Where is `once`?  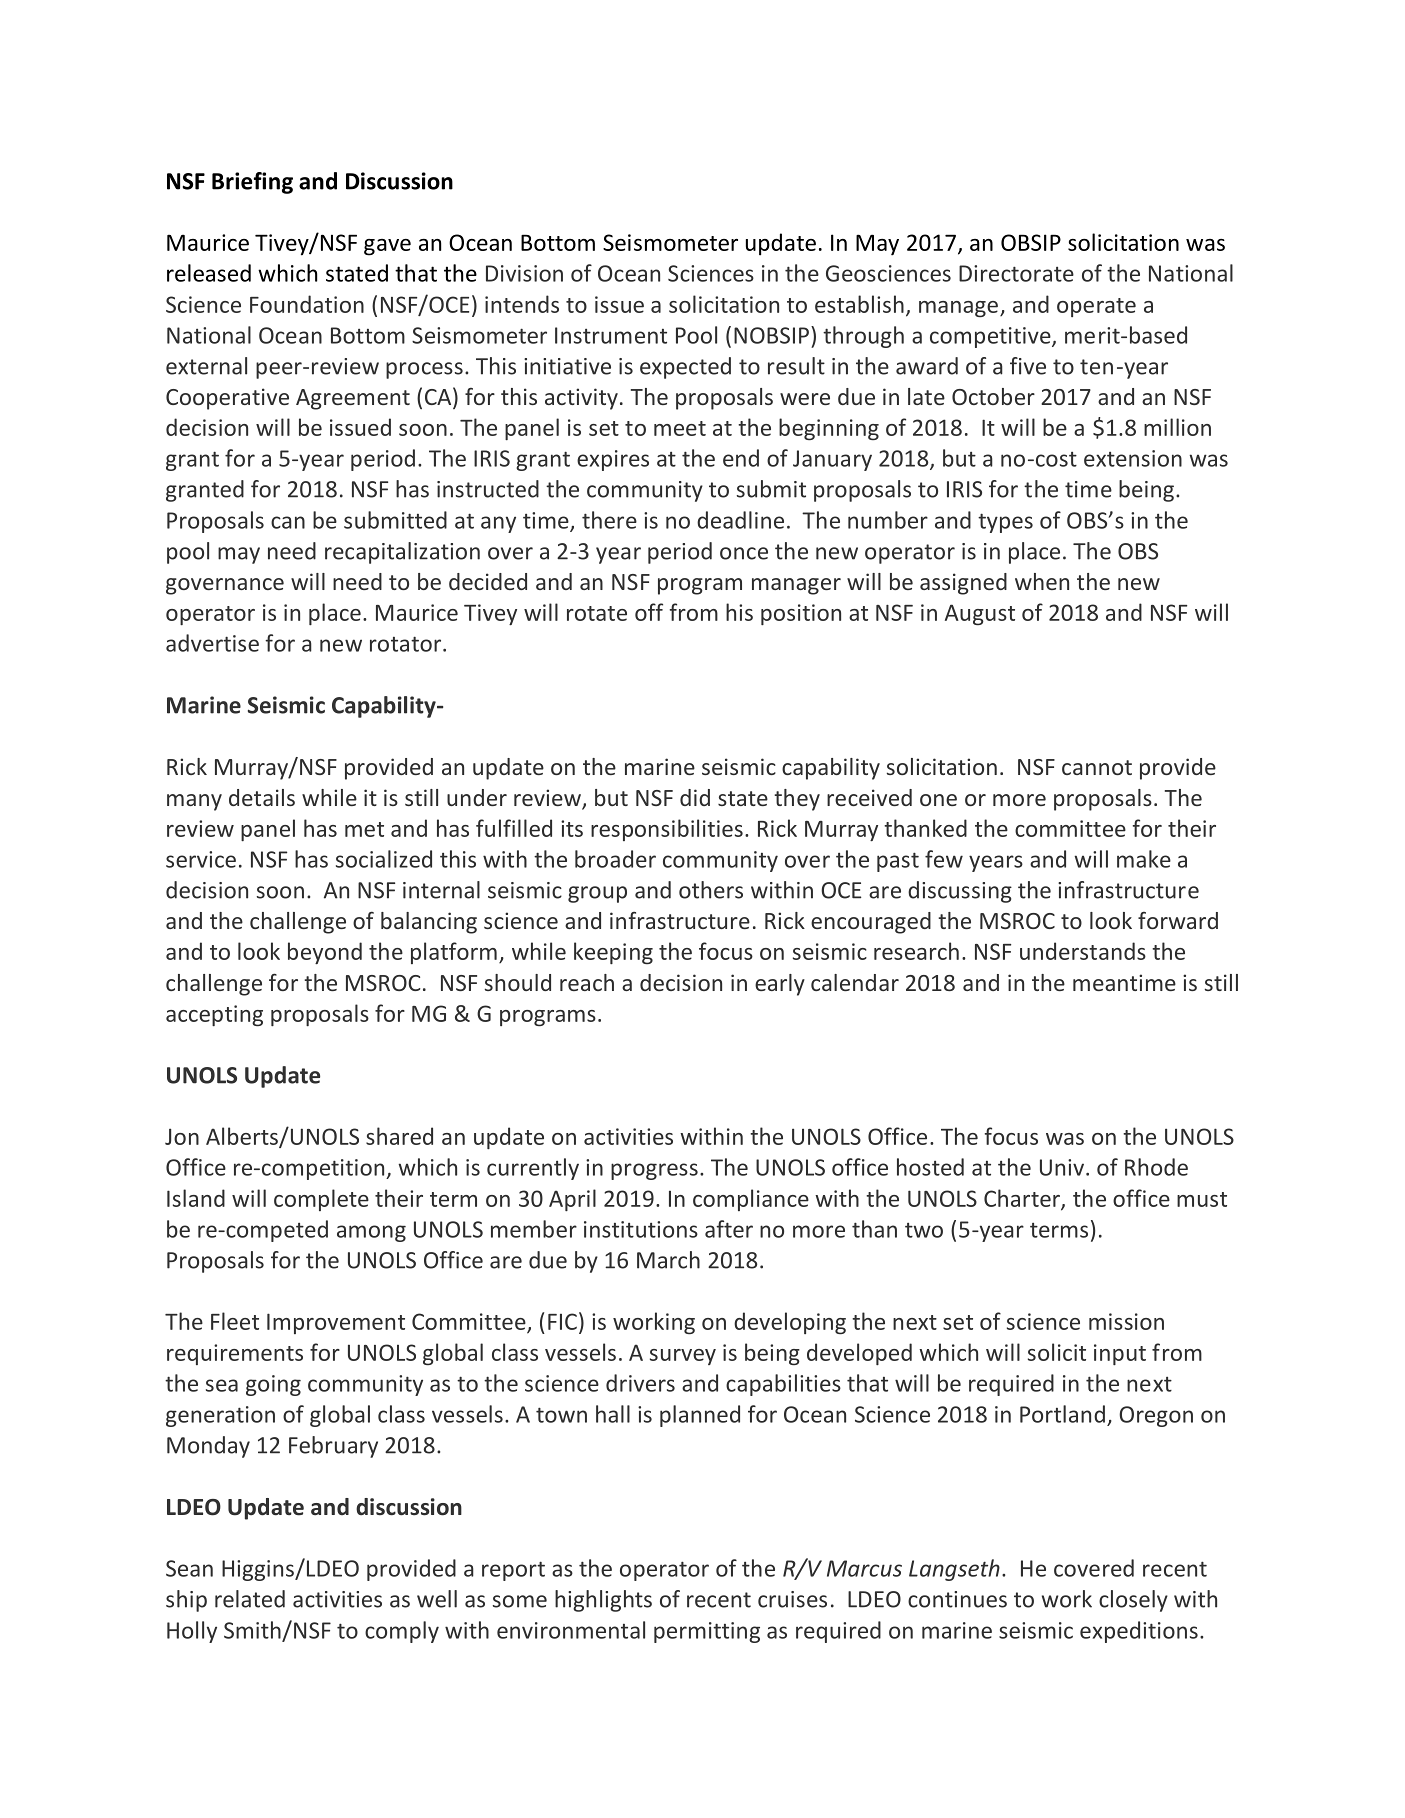 once is located at coordinates (744, 553).
